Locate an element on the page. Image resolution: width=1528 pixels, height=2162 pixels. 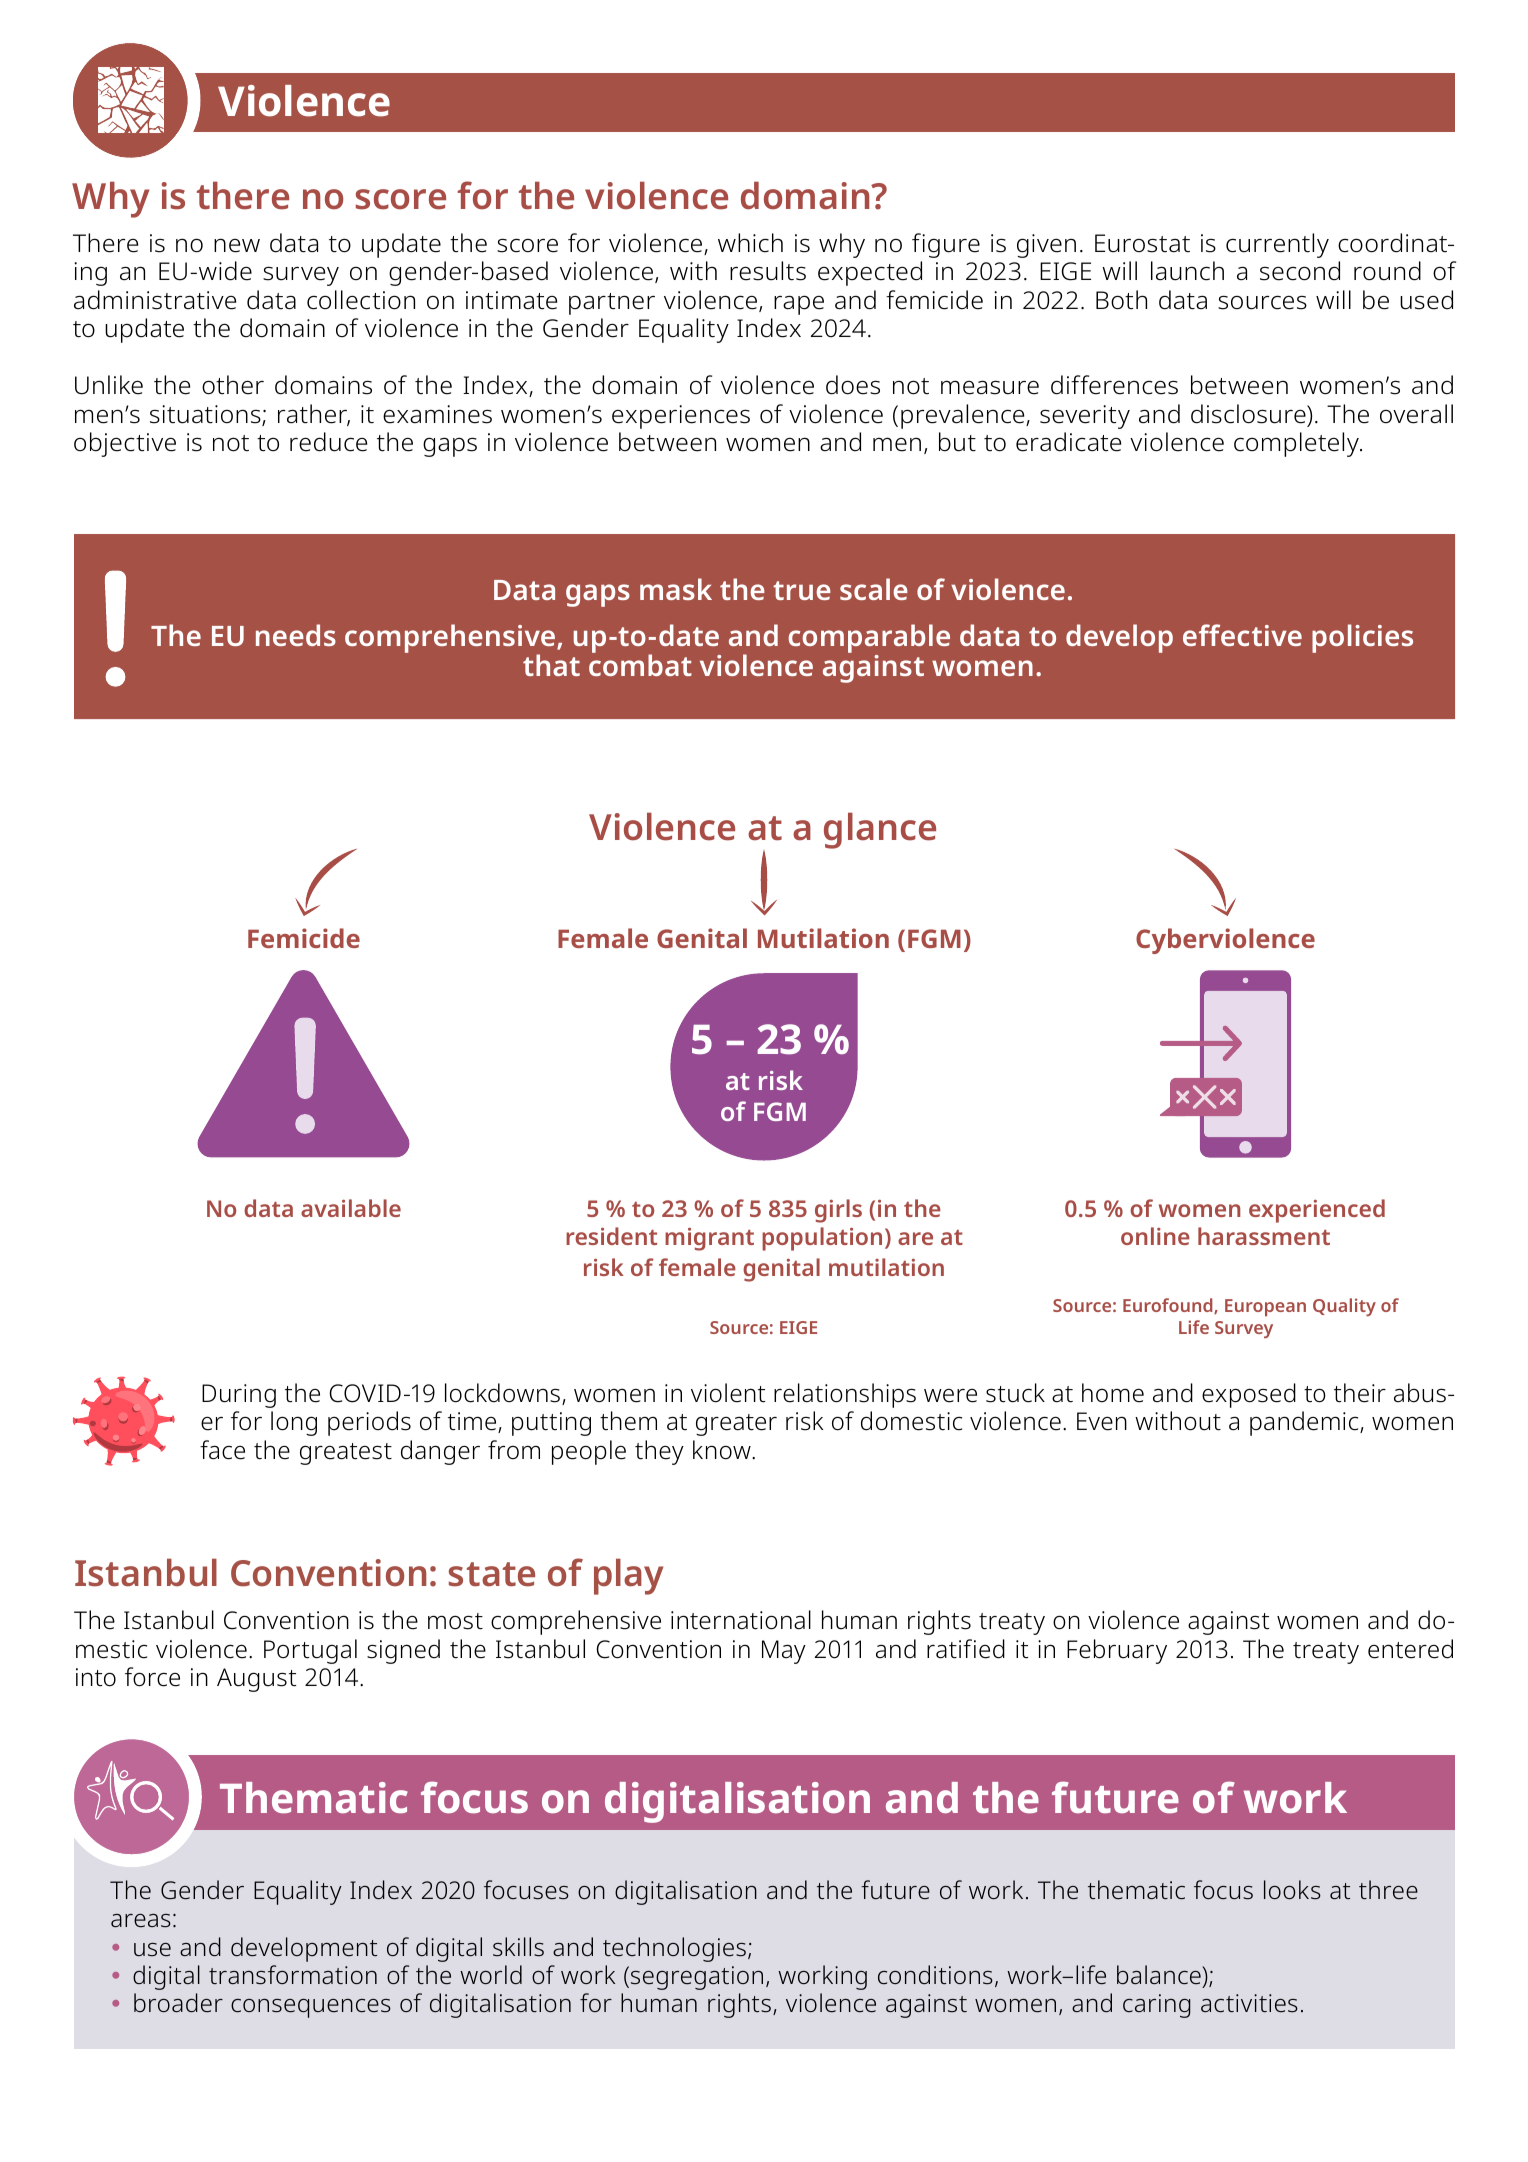
experienced is located at coordinates (1317, 1211).
